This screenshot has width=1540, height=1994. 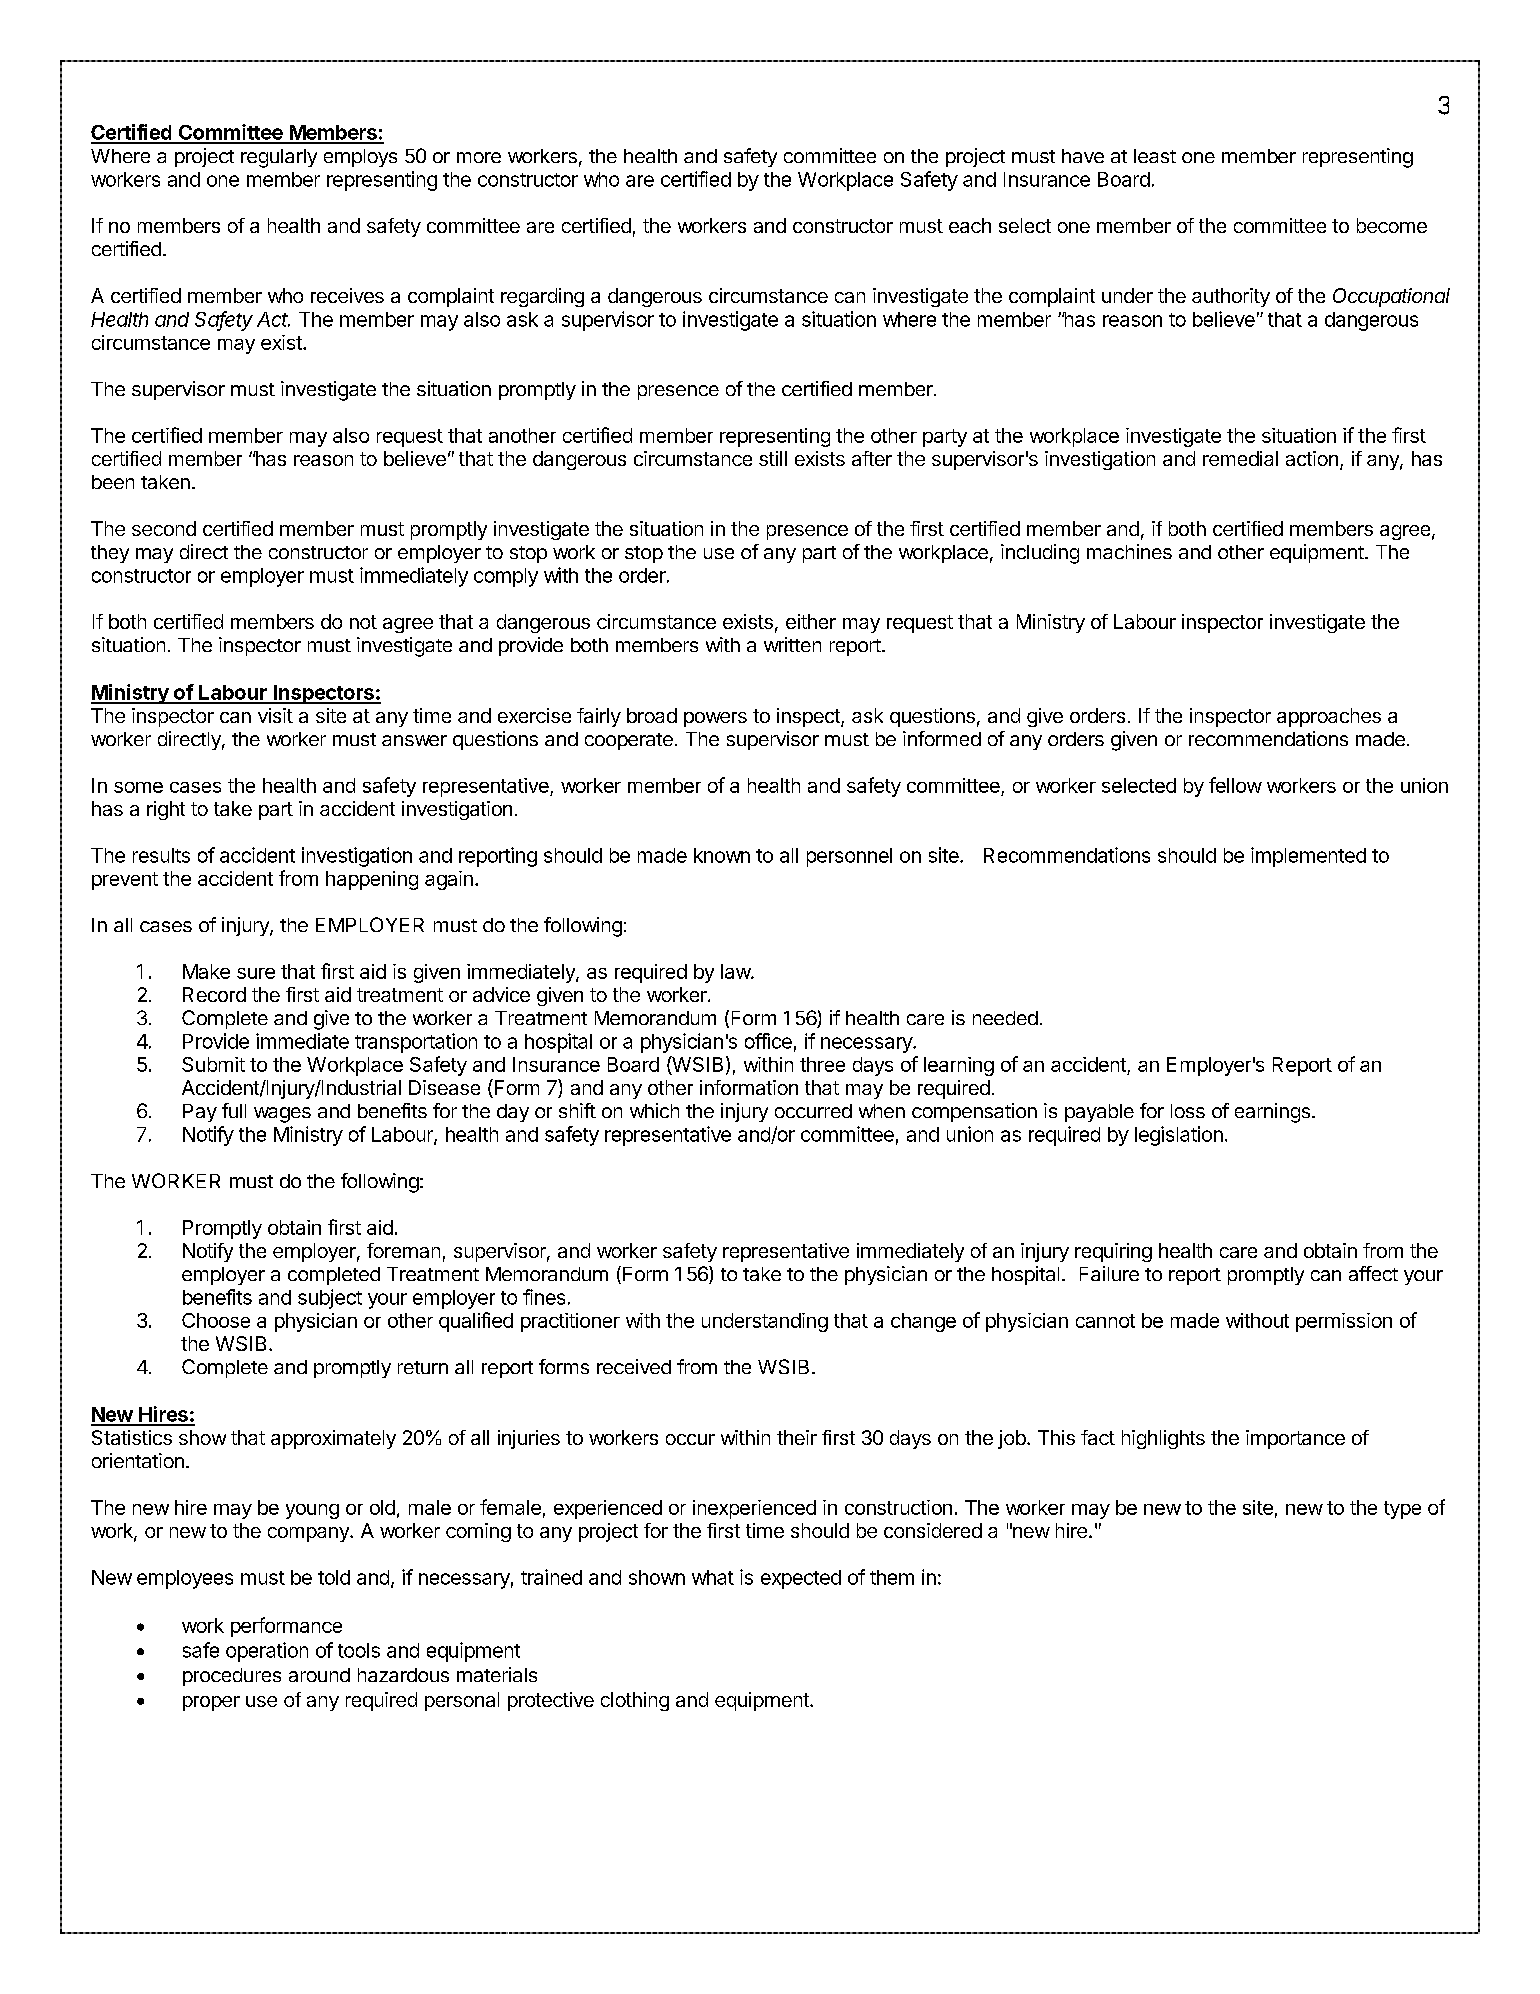 I want to click on least, so click(x=1155, y=156).
